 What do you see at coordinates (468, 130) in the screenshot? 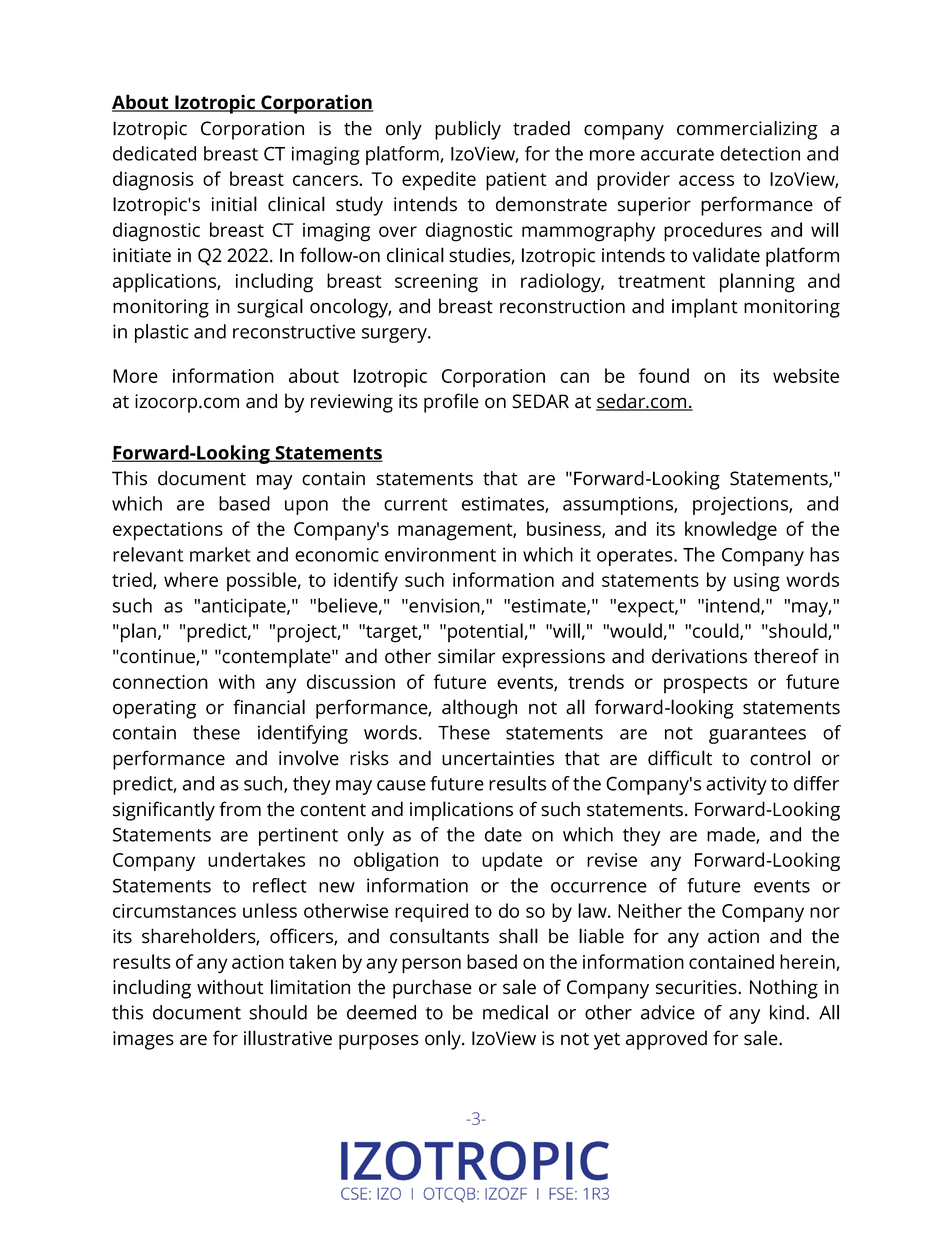
I see `publicly` at bounding box center [468, 130].
